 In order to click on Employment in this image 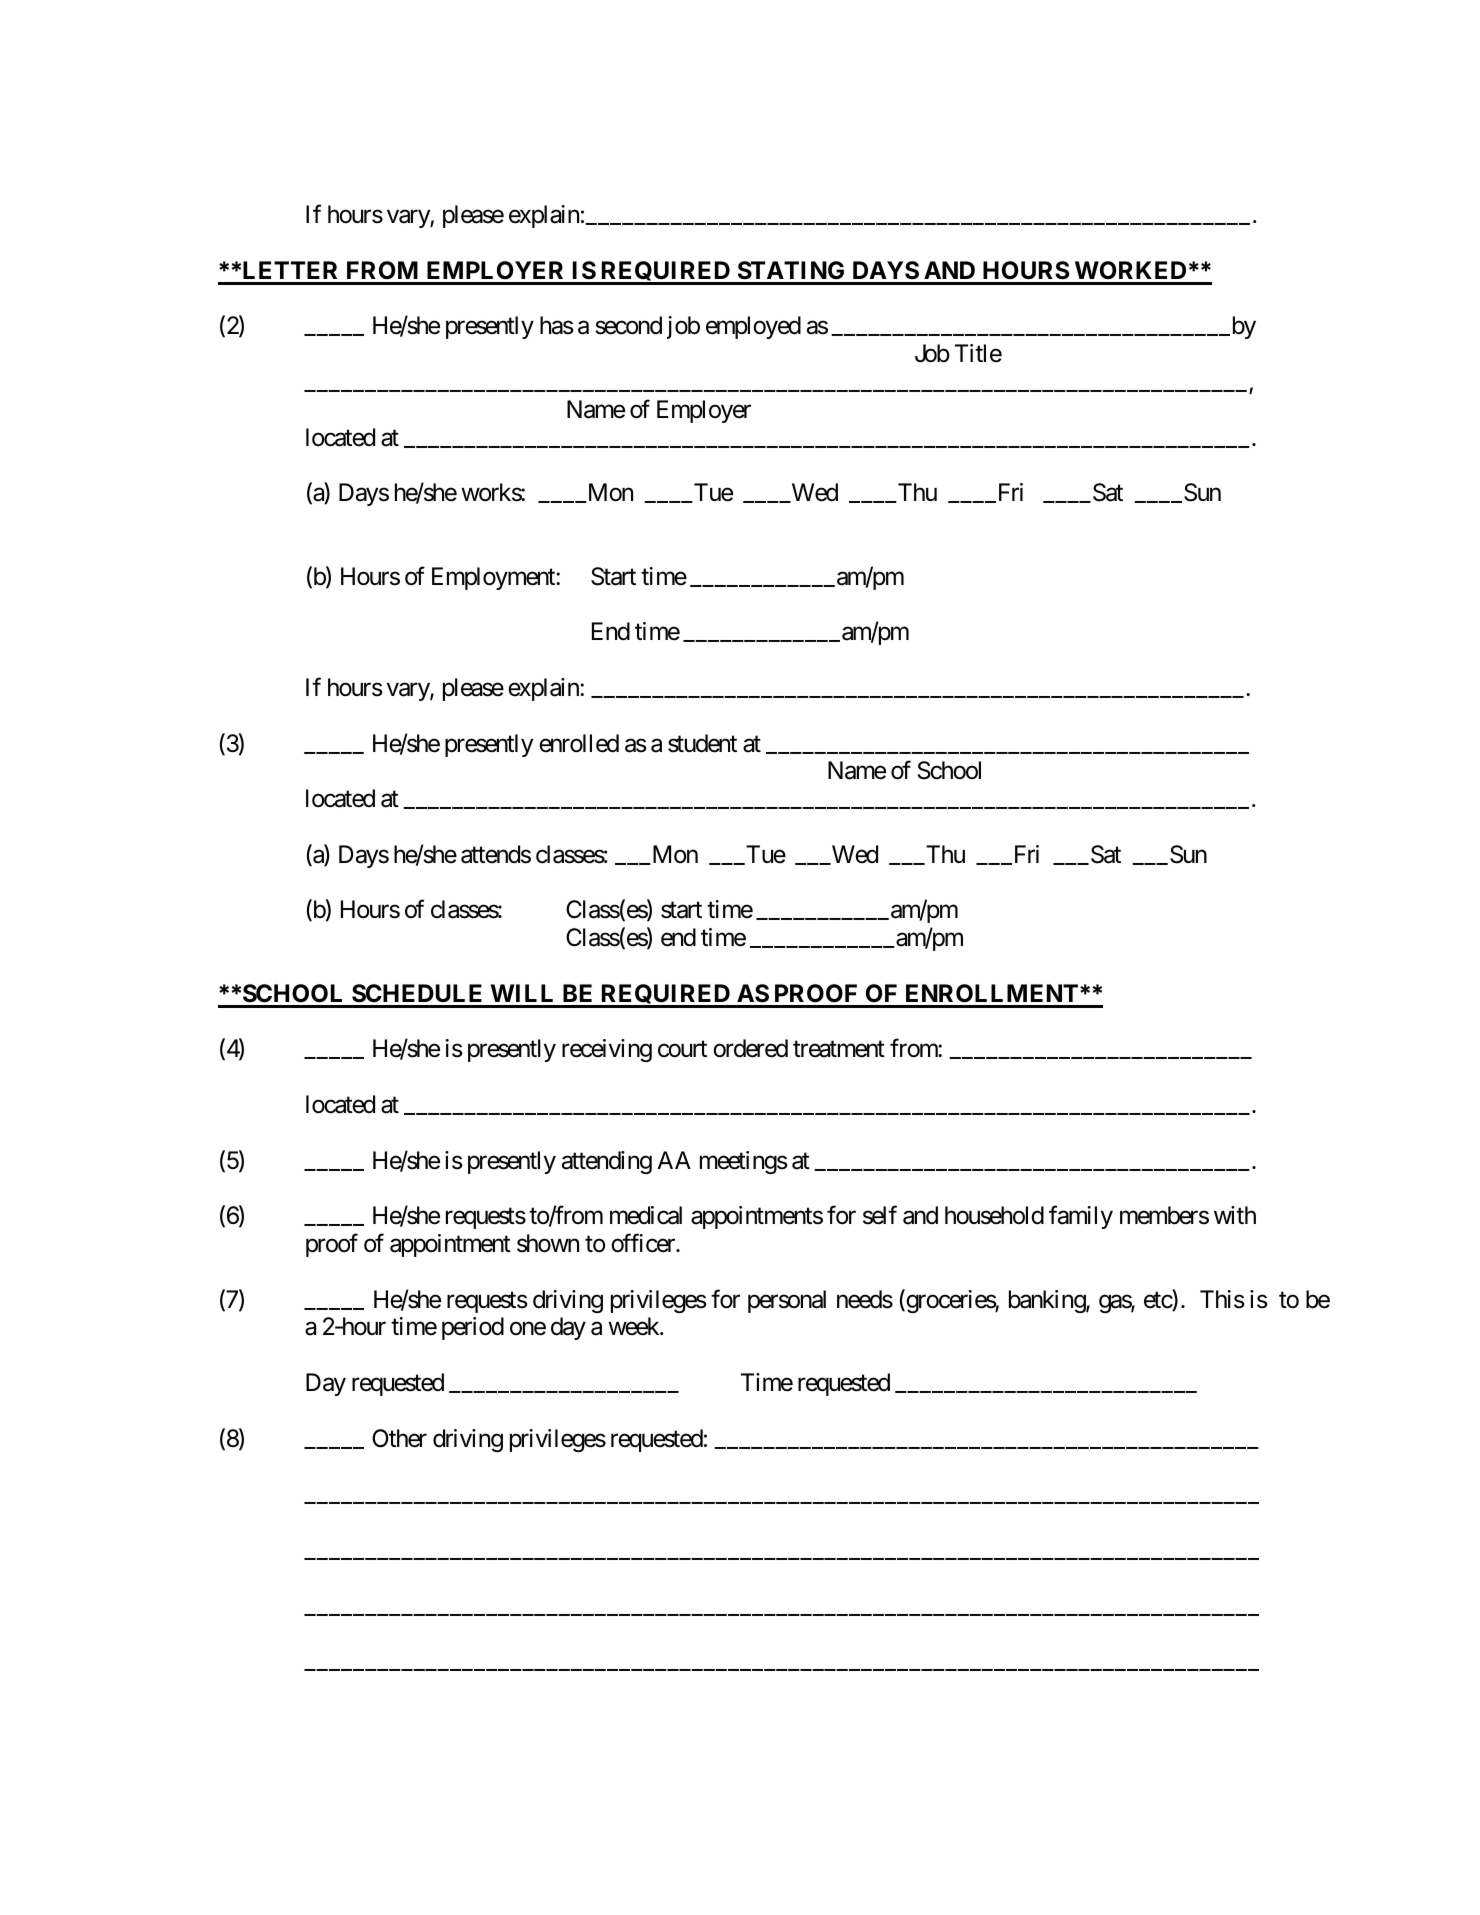, I will do `click(494, 578)`.
